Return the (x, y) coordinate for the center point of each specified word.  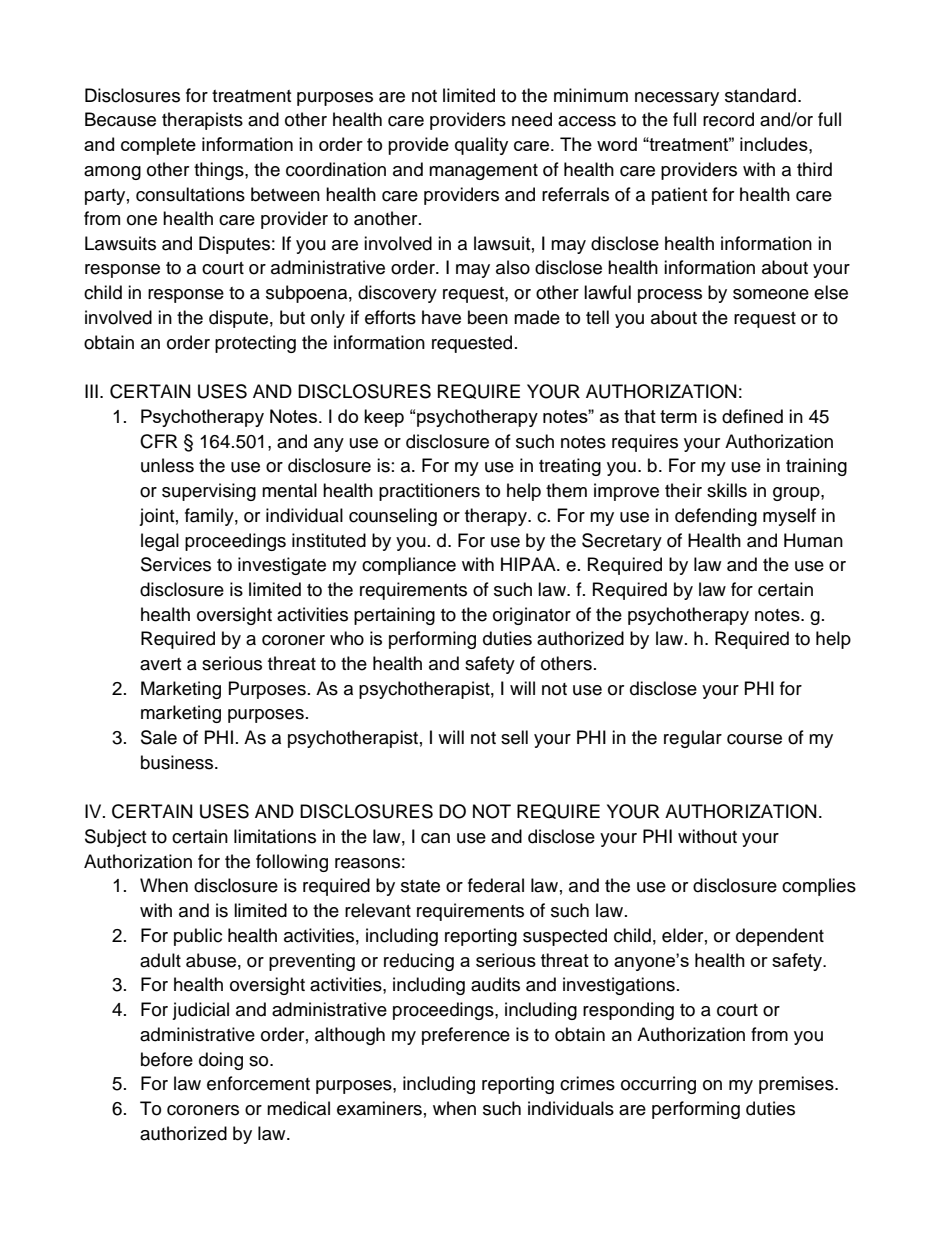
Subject (115, 838)
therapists (202, 121)
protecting (255, 344)
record (728, 119)
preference (466, 1036)
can (435, 838)
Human (813, 540)
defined (752, 416)
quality (481, 146)
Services (176, 564)
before (167, 1059)
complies (819, 887)
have (441, 317)
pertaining (394, 616)
